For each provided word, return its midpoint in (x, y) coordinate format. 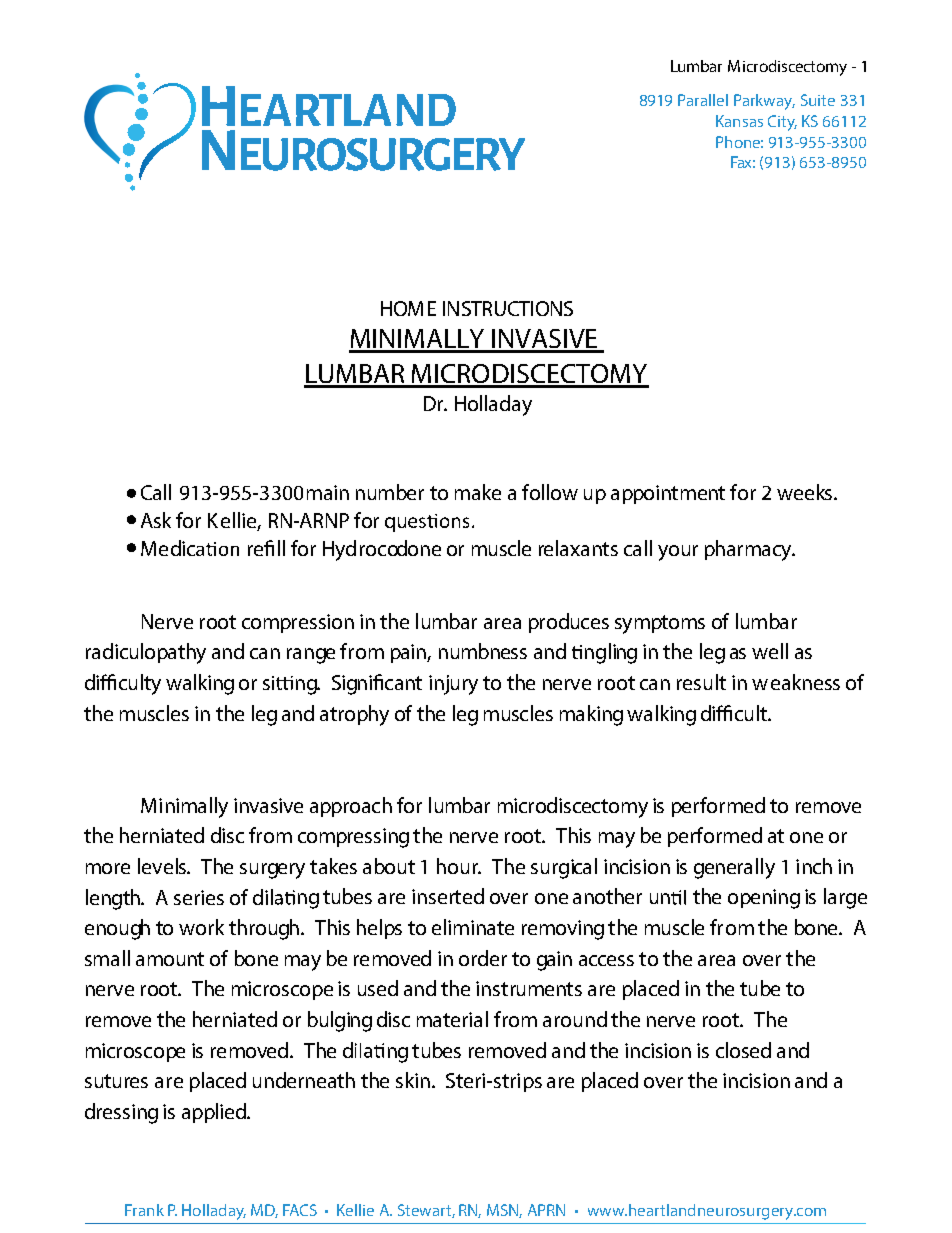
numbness (483, 651)
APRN (546, 1210)
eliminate (473, 927)
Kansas (739, 121)
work (201, 927)
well (770, 651)
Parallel (703, 100)
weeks (806, 492)
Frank (144, 1210)
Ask (156, 520)
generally (734, 868)
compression (298, 623)
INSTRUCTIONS (508, 308)
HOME (408, 308)
